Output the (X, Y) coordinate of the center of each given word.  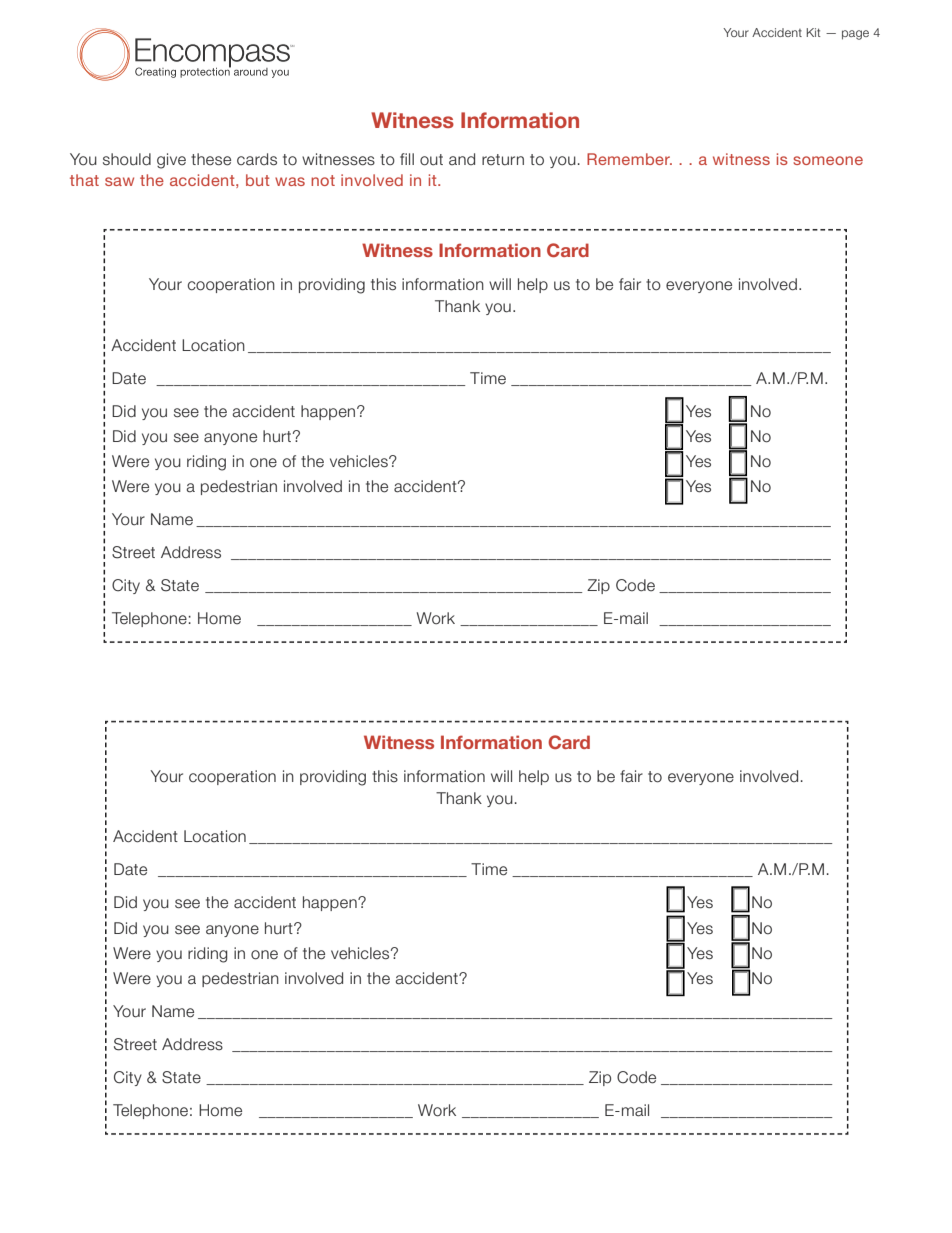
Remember (629, 159)
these (211, 159)
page (855, 35)
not (323, 180)
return (503, 160)
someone (828, 160)
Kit (814, 32)
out (431, 160)
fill (407, 159)
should (127, 159)
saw (119, 181)
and (462, 159)
